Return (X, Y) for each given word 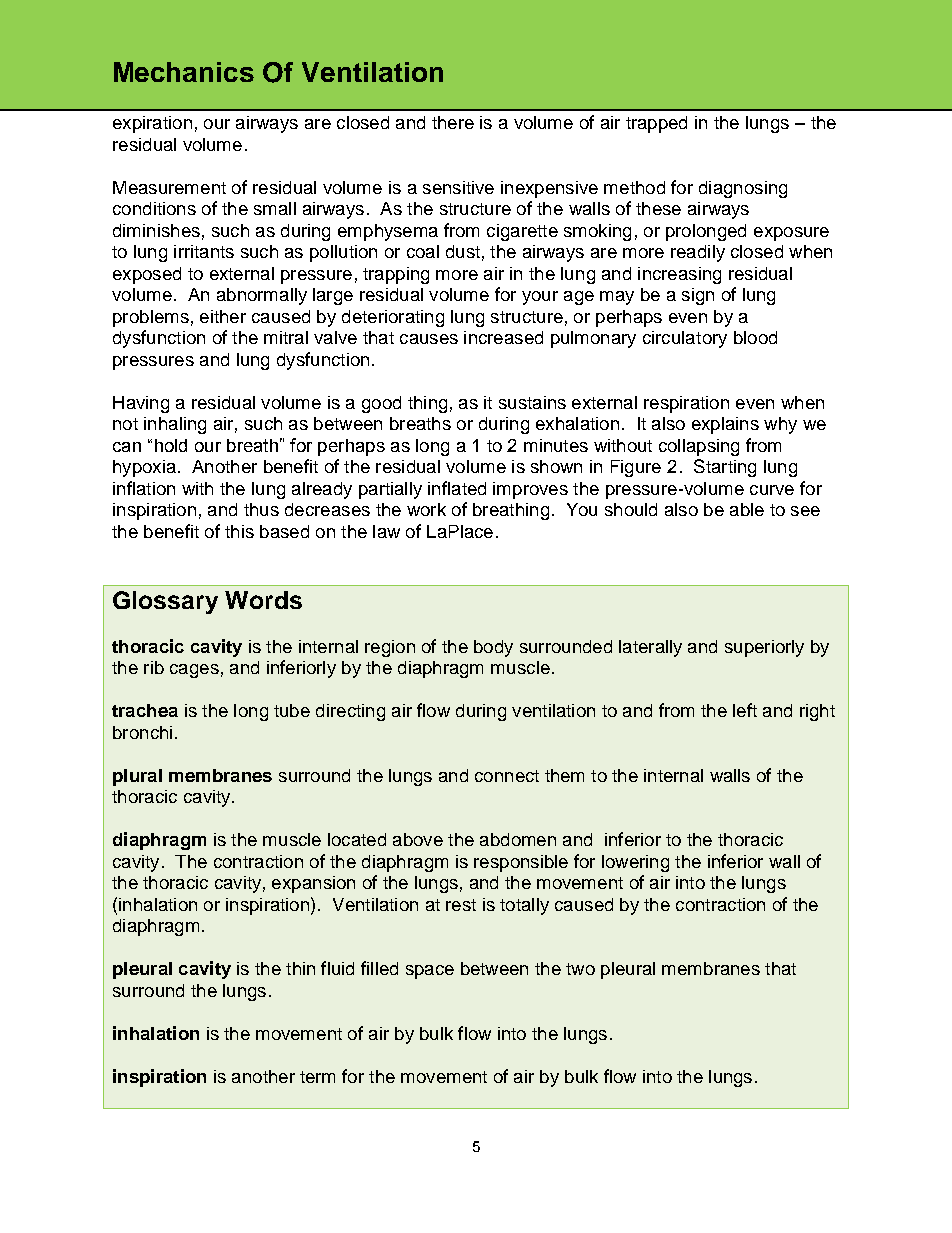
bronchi (142, 732)
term (317, 1077)
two (580, 969)
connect (507, 776)
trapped (656, 124)
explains (725, 425)
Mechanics (184, 72)
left (745, 710)
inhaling (175, 425)
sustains (532, 402)
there (453, 122)
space (430, 972)
